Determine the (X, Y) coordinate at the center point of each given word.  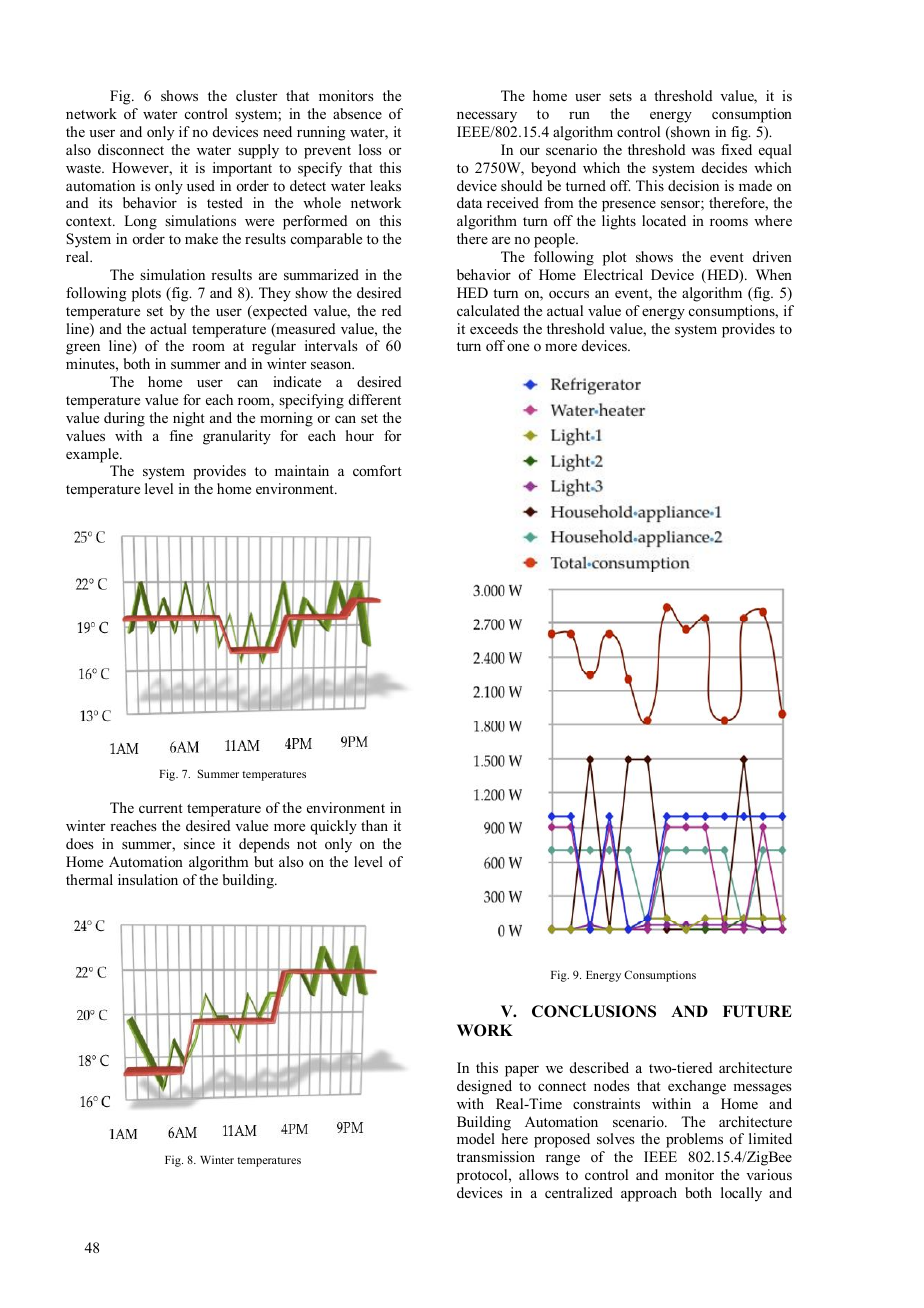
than (374, 825)
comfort (377, 470)
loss (370, 149)
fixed (736, 149)
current (161, 808)
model (476, 1138)
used (201, 185)
